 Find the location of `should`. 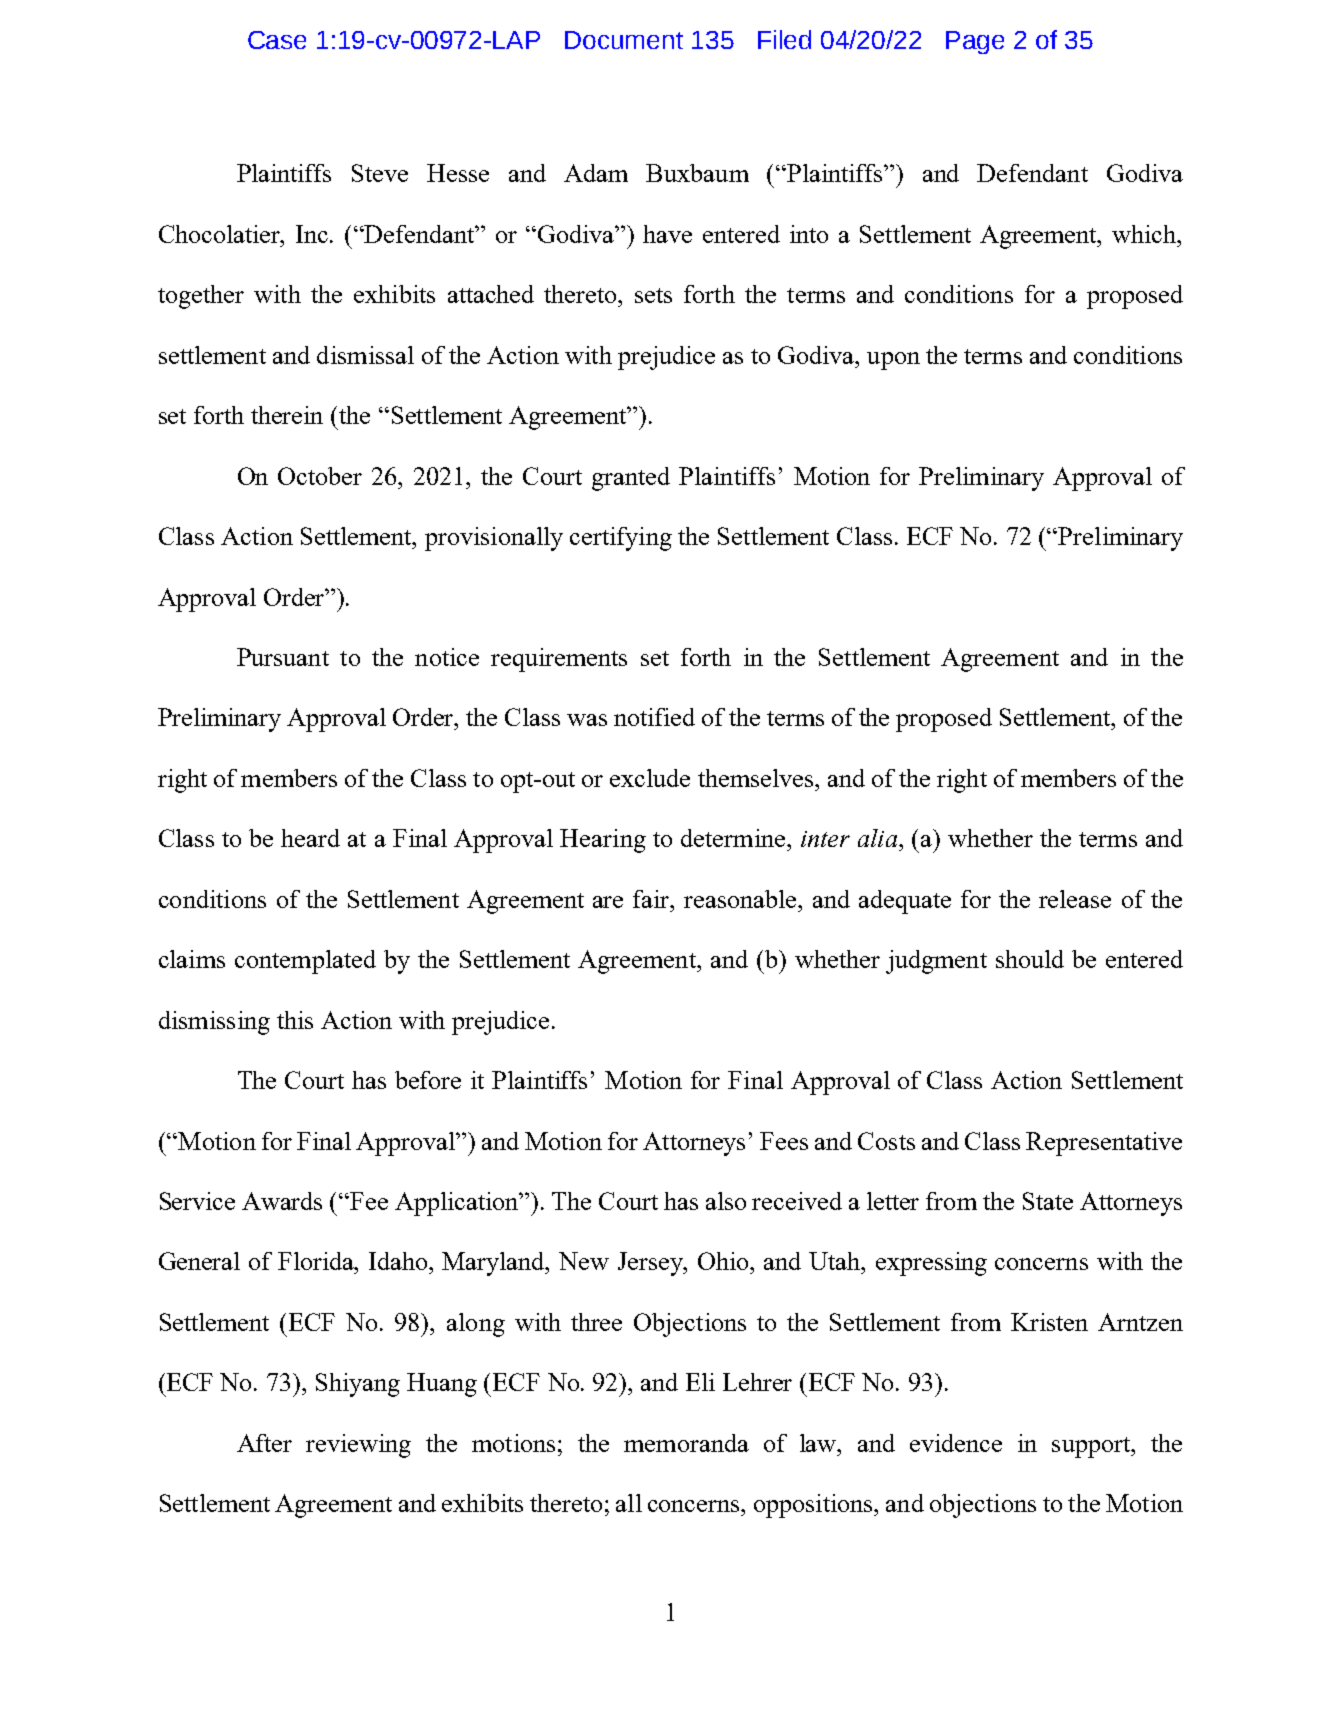

should is located at coordinates (1030, 959).
